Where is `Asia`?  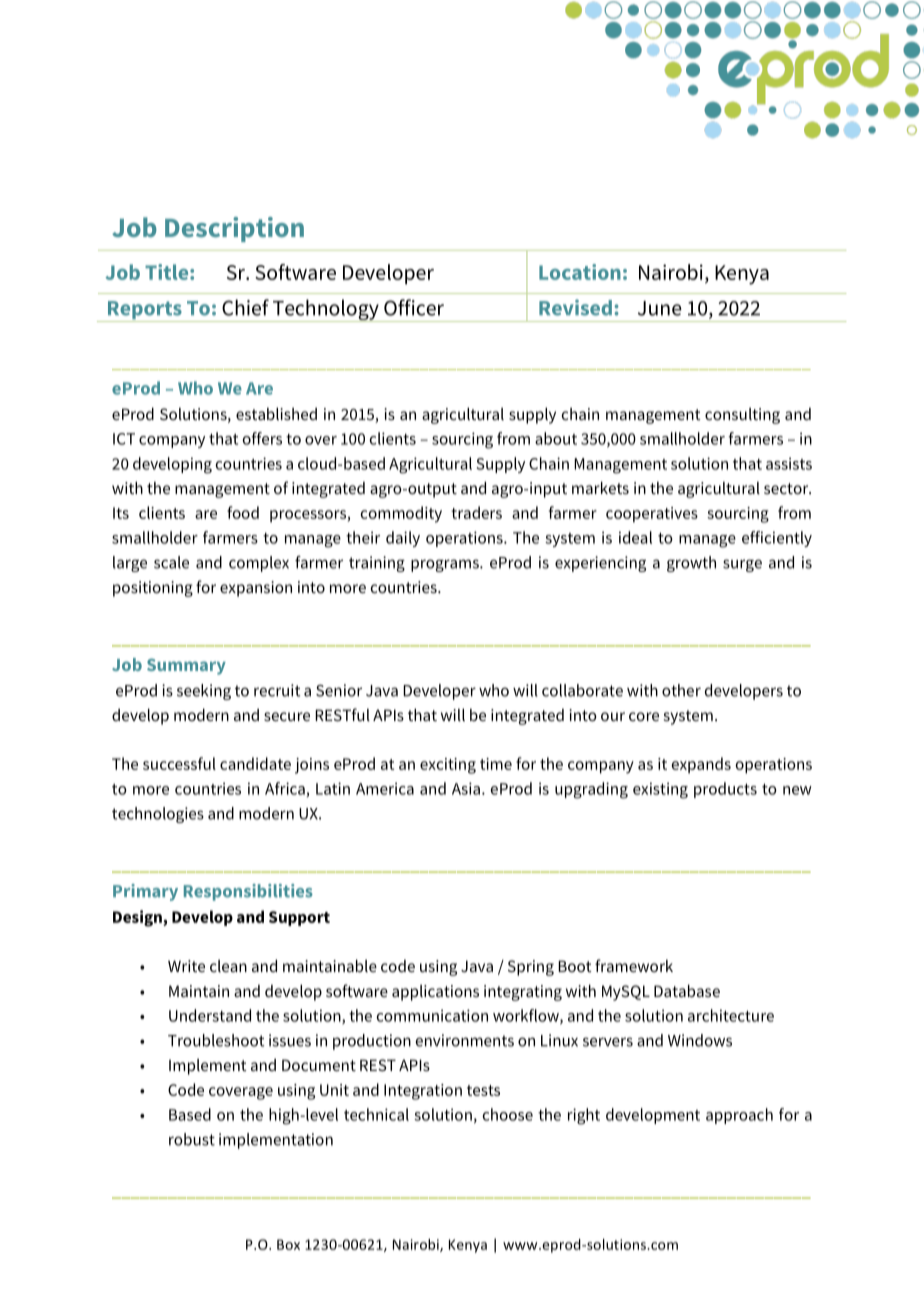
Asia is located at coordinates (466, 788).
